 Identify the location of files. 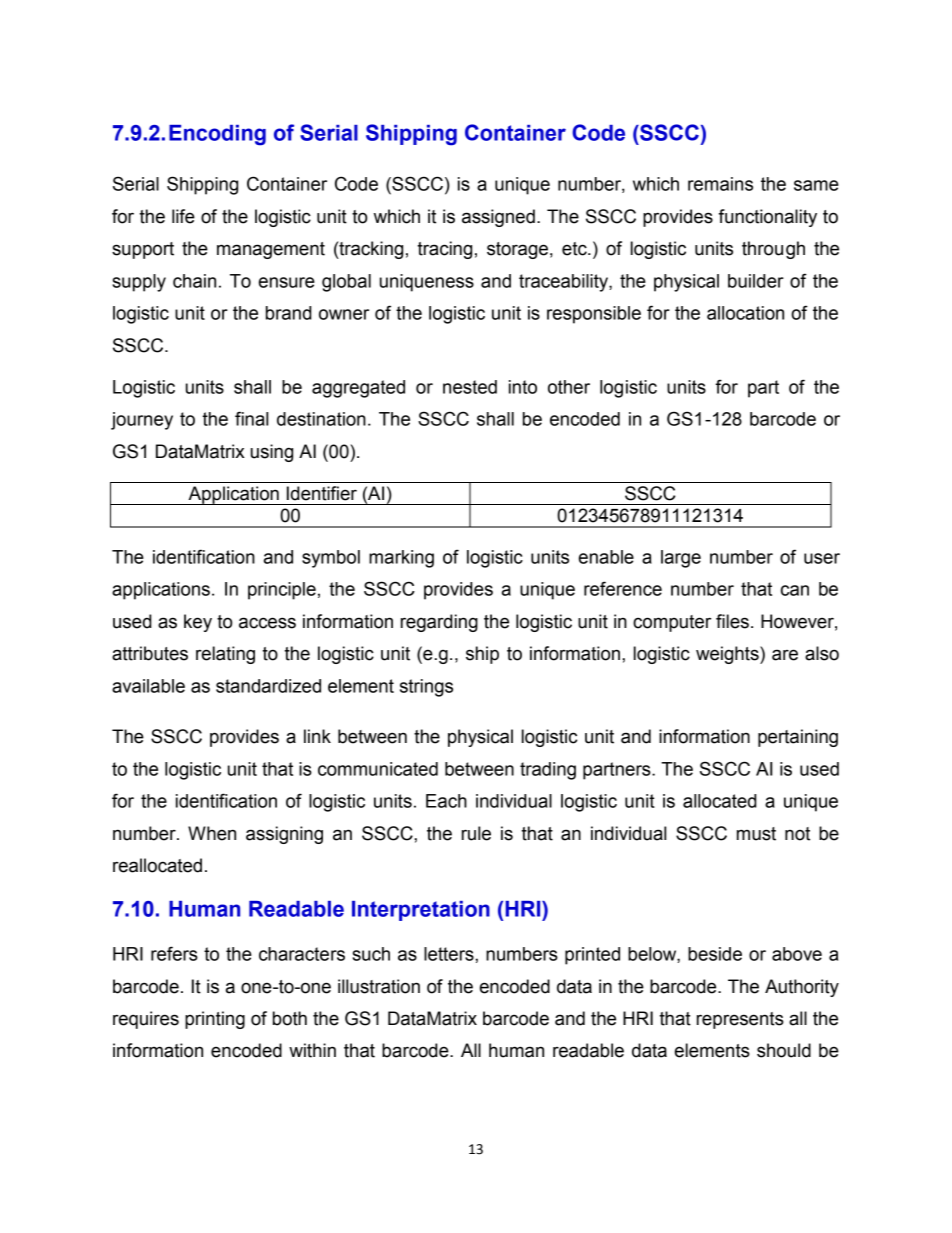
(732, 621).
